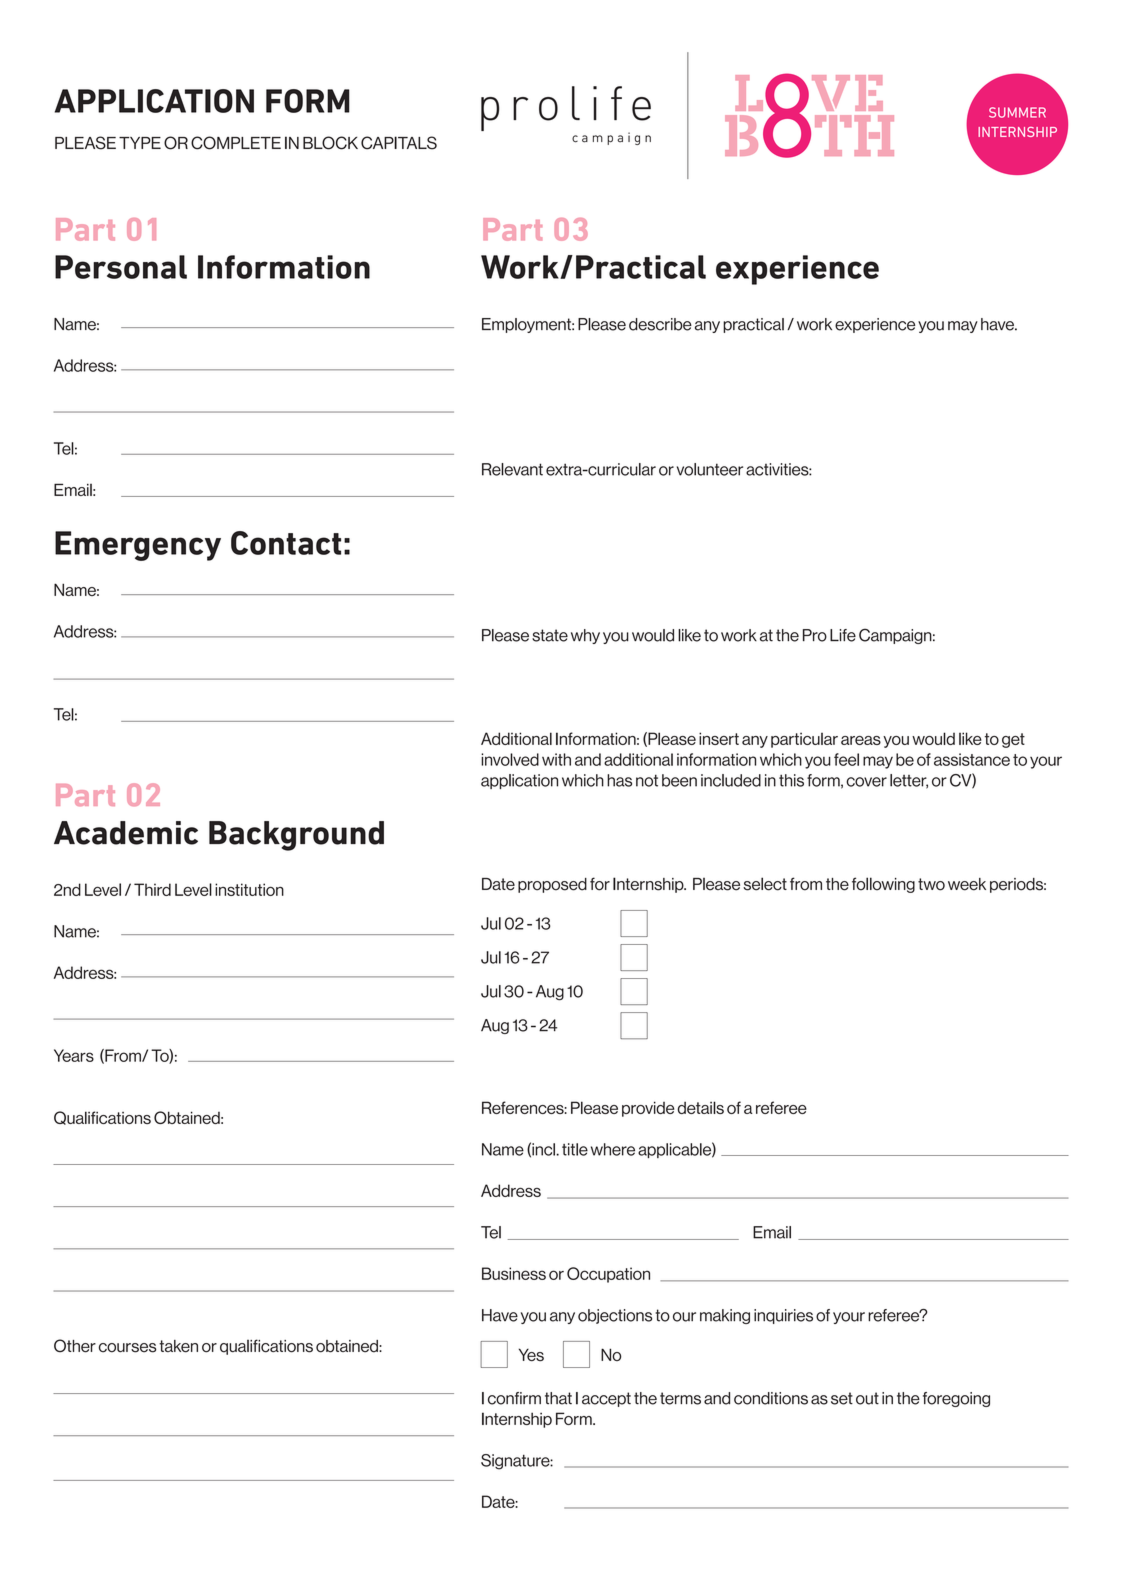 This image has height=1587, width=1122. What do you see at coordinates (178, 1346) in the image?
I see `taken` at bounding box center [178, 1346].
